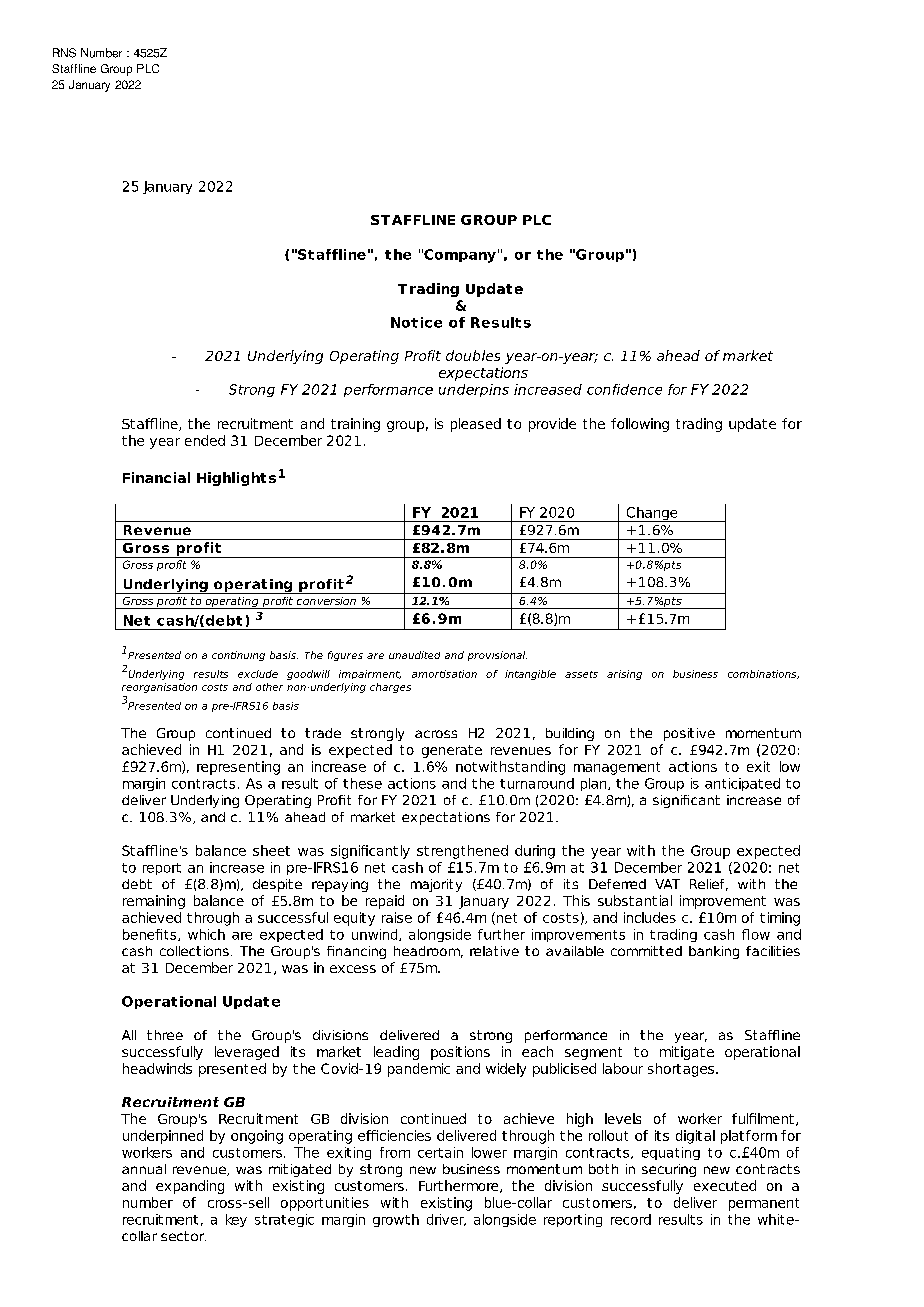 The width and height of the screenshot is (924, 1307). What do you see at coordinates (476, 425) in the screenshot?
I see `pleased` at bounding box center [476, 425].
